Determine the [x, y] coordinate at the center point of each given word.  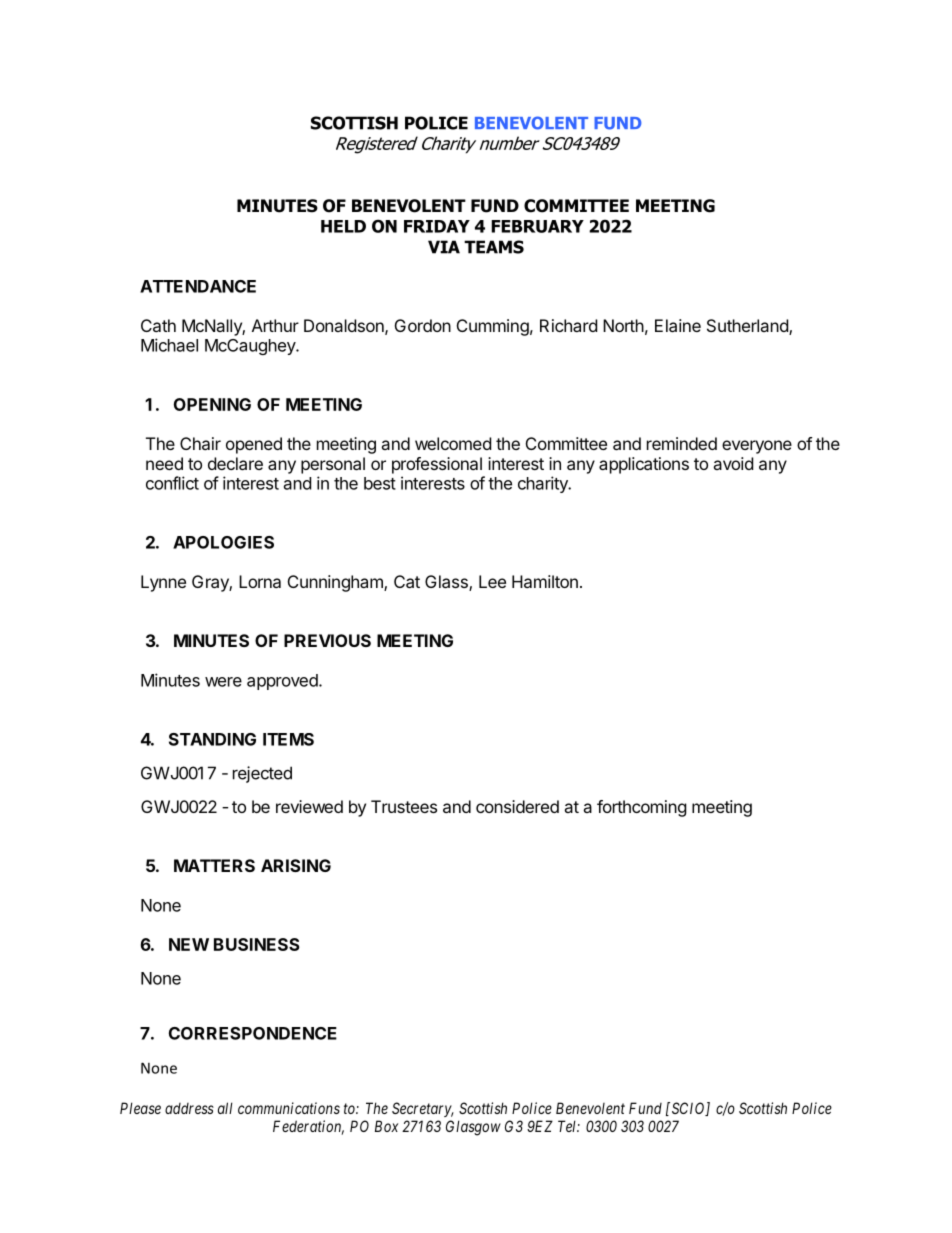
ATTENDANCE [198, 286]
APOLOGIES [223, 542]
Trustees [404, 806]
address [189, 1108]
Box [386, 1126]
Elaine [678, 325]
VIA [444, 247]
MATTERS [214, 865]
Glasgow [473, 1128]
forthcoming [642, 808]
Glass [447, 583]
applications [644, 465]
